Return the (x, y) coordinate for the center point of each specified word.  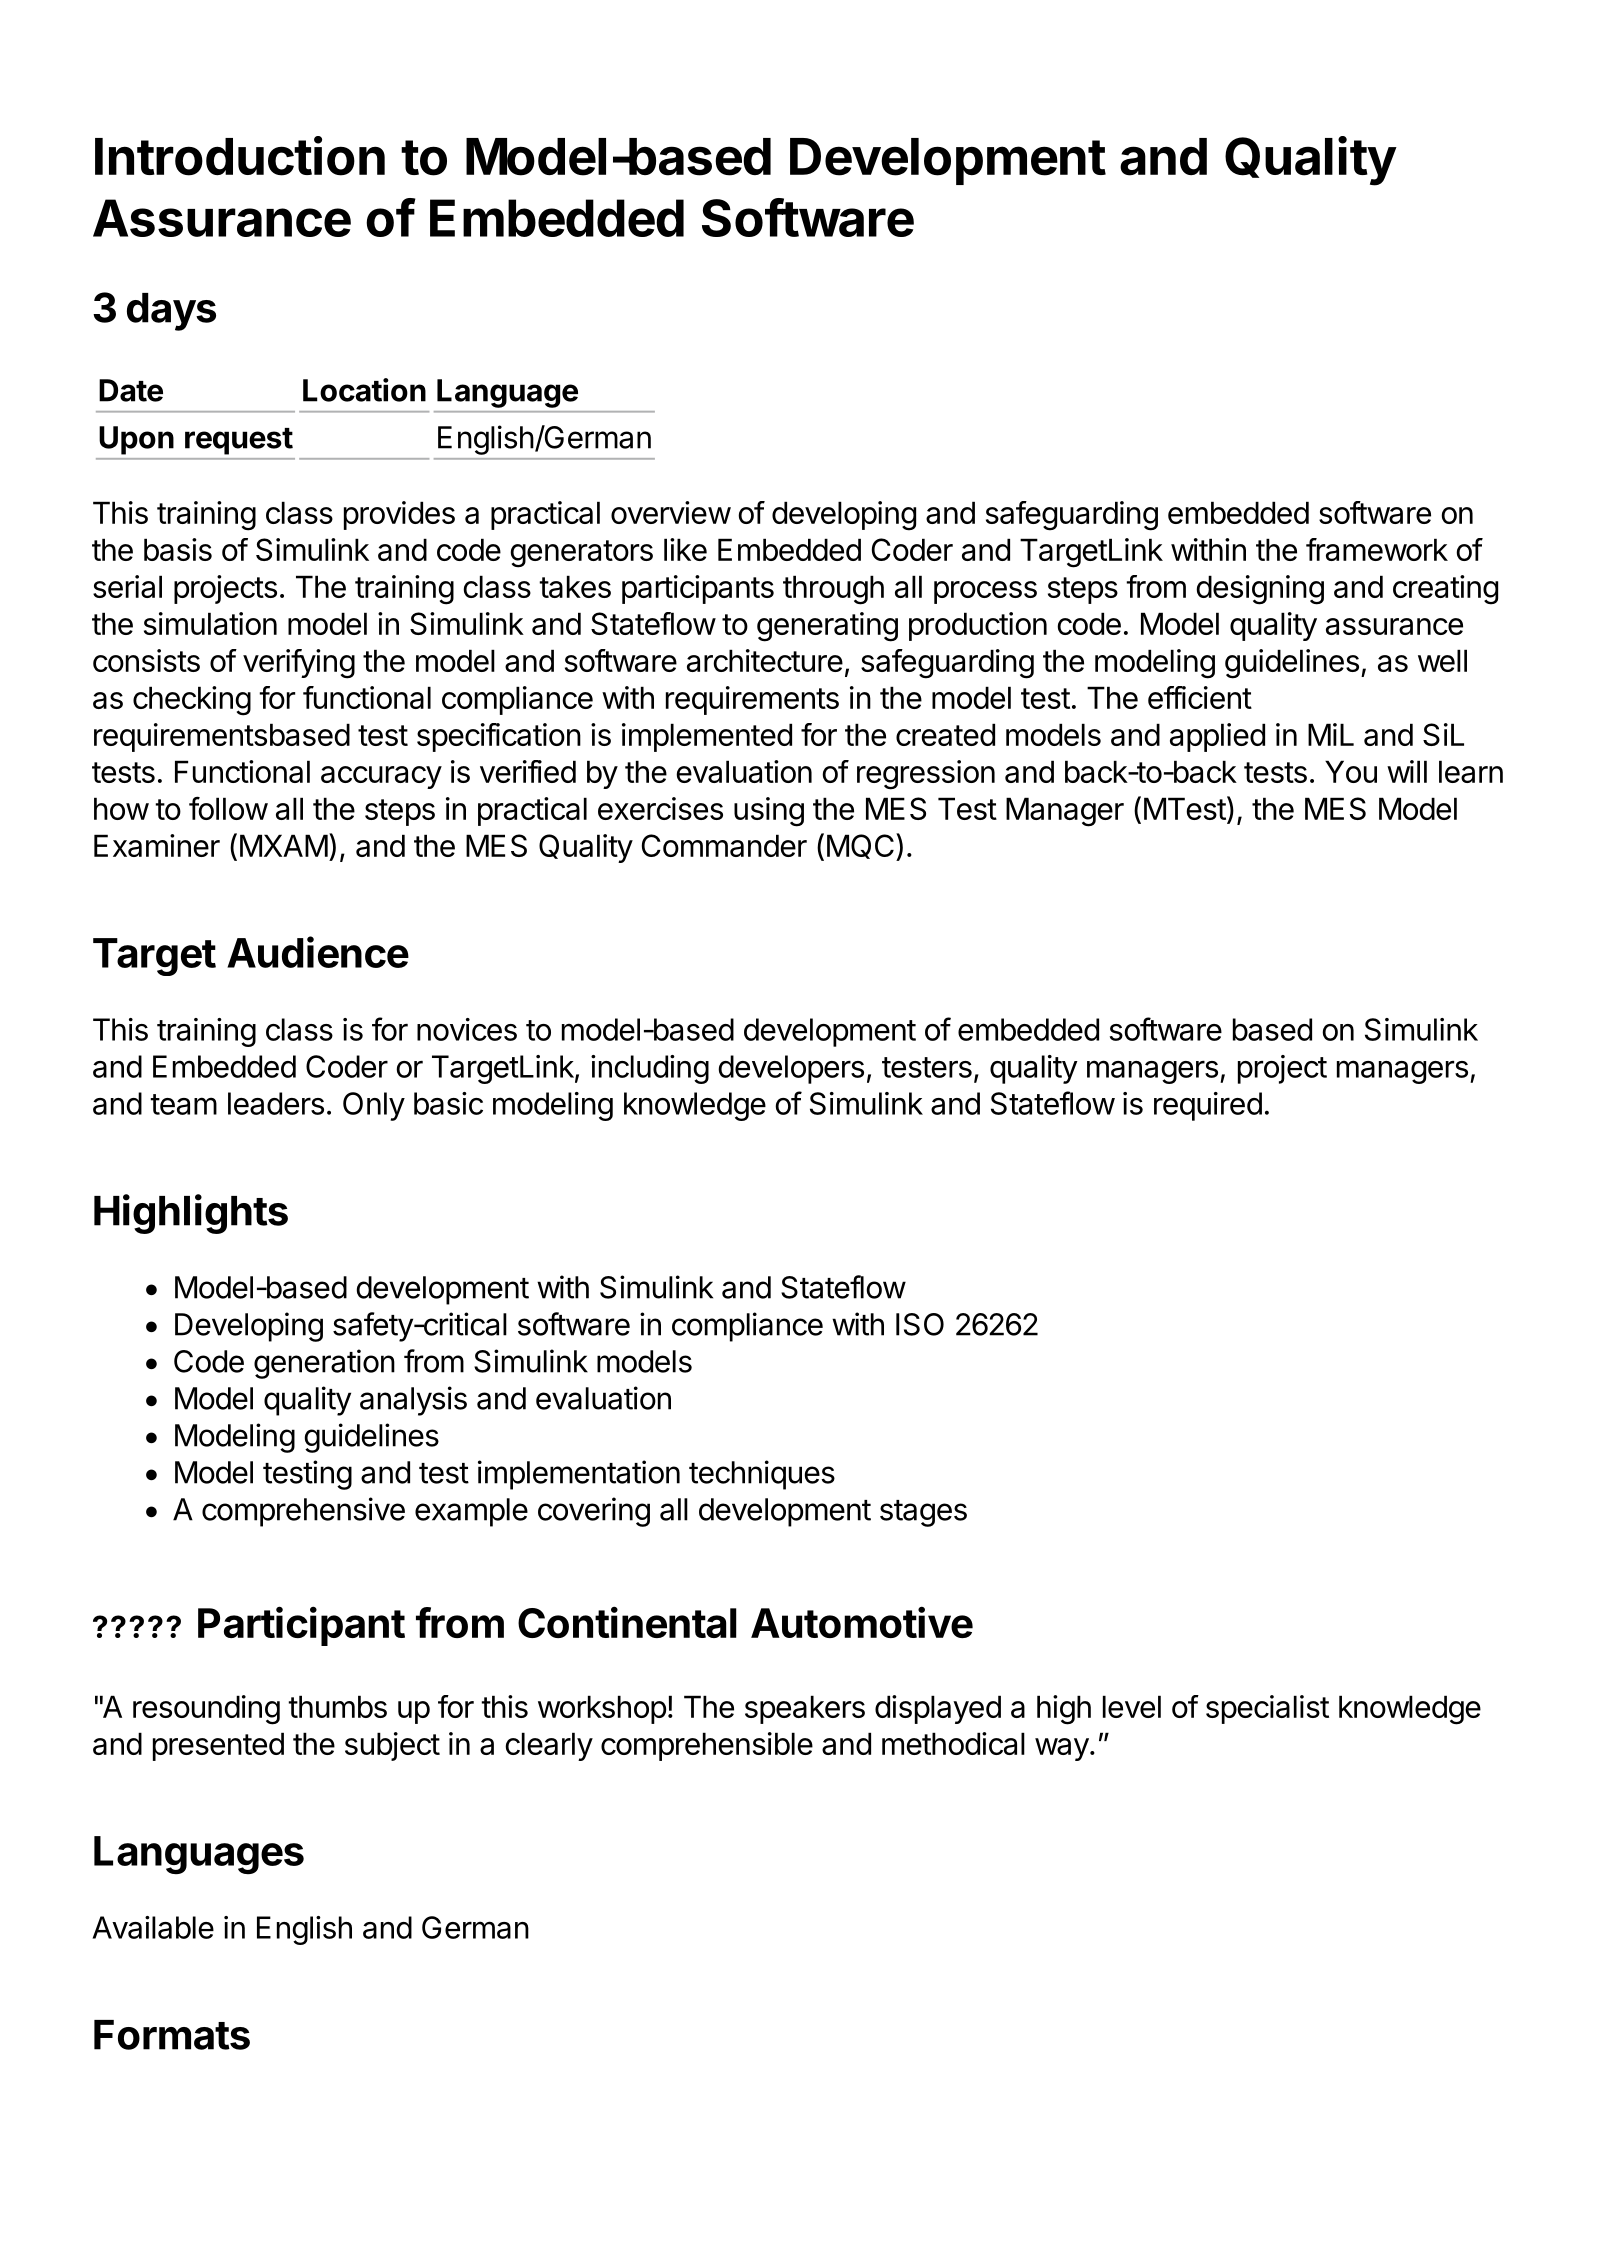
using (769, 812)
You (1351, 771)
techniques (762, 1475)
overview (671, 512)
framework (1377, 549)
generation (324, 1364)
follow (228, 808)
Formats (172, 2035)
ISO (920, 1324)
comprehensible (707, 1746)
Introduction (240, 156)
